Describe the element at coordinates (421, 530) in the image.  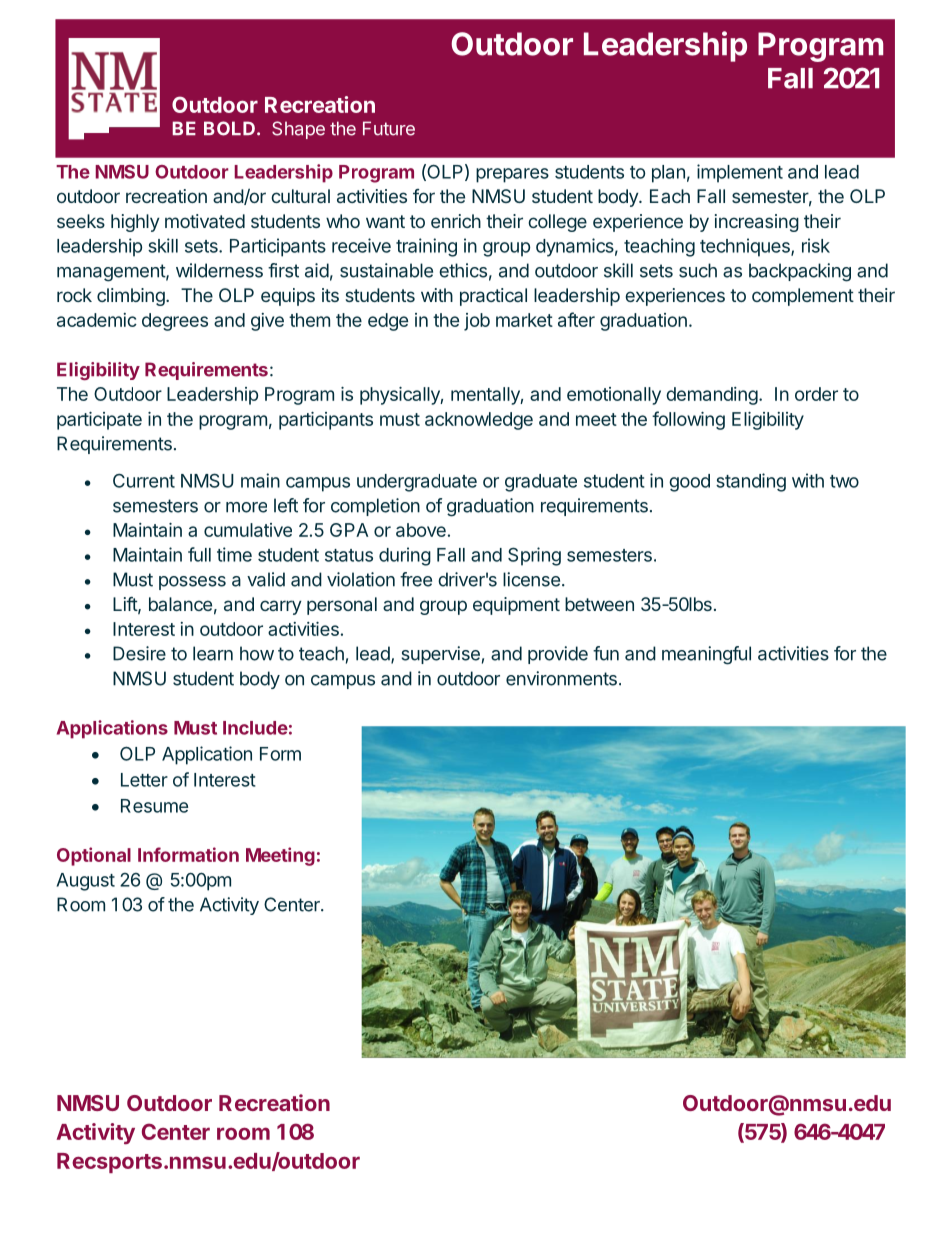
I see `above` at that location.
